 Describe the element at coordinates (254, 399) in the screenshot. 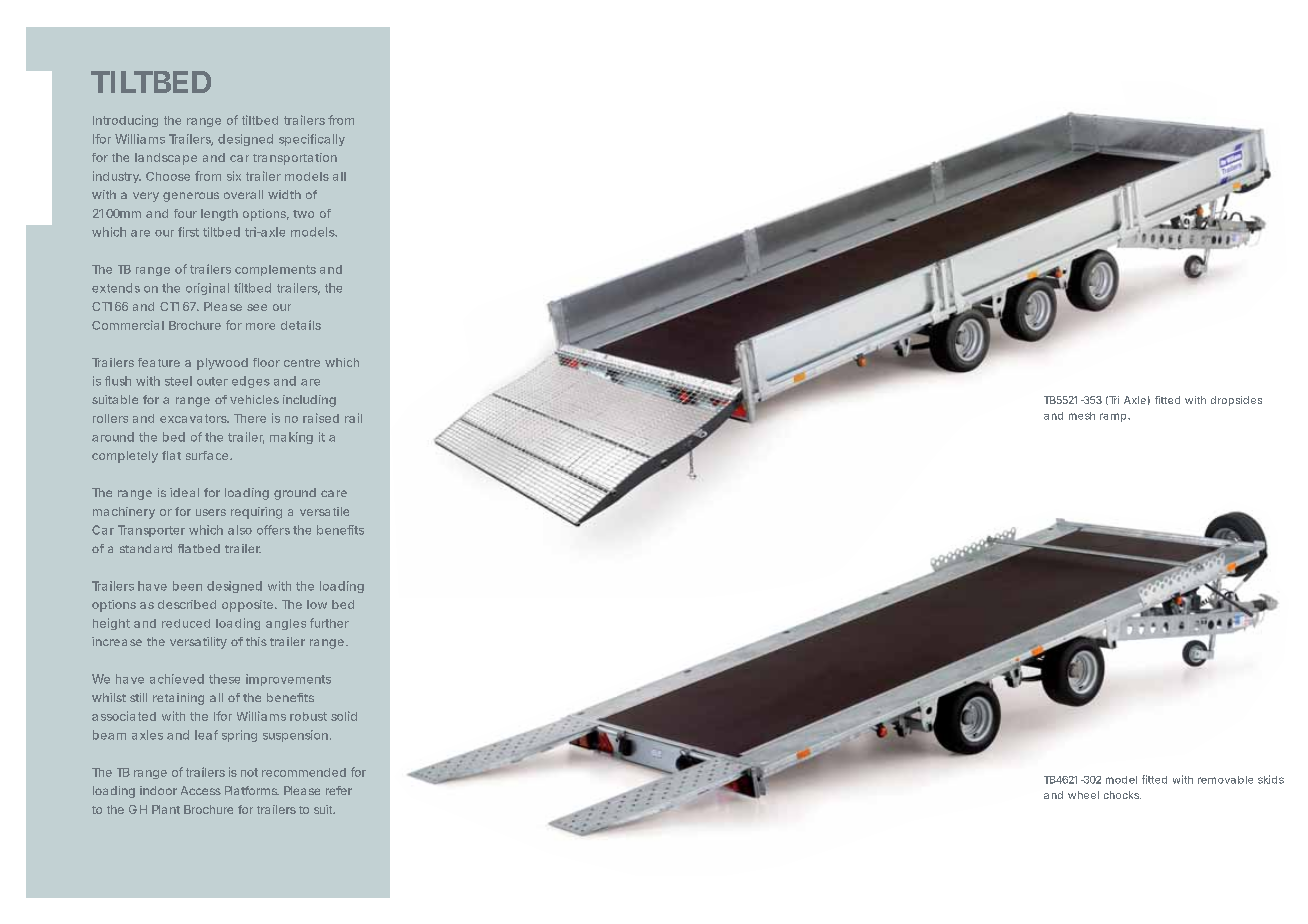

I see `vehicles` at that location.
